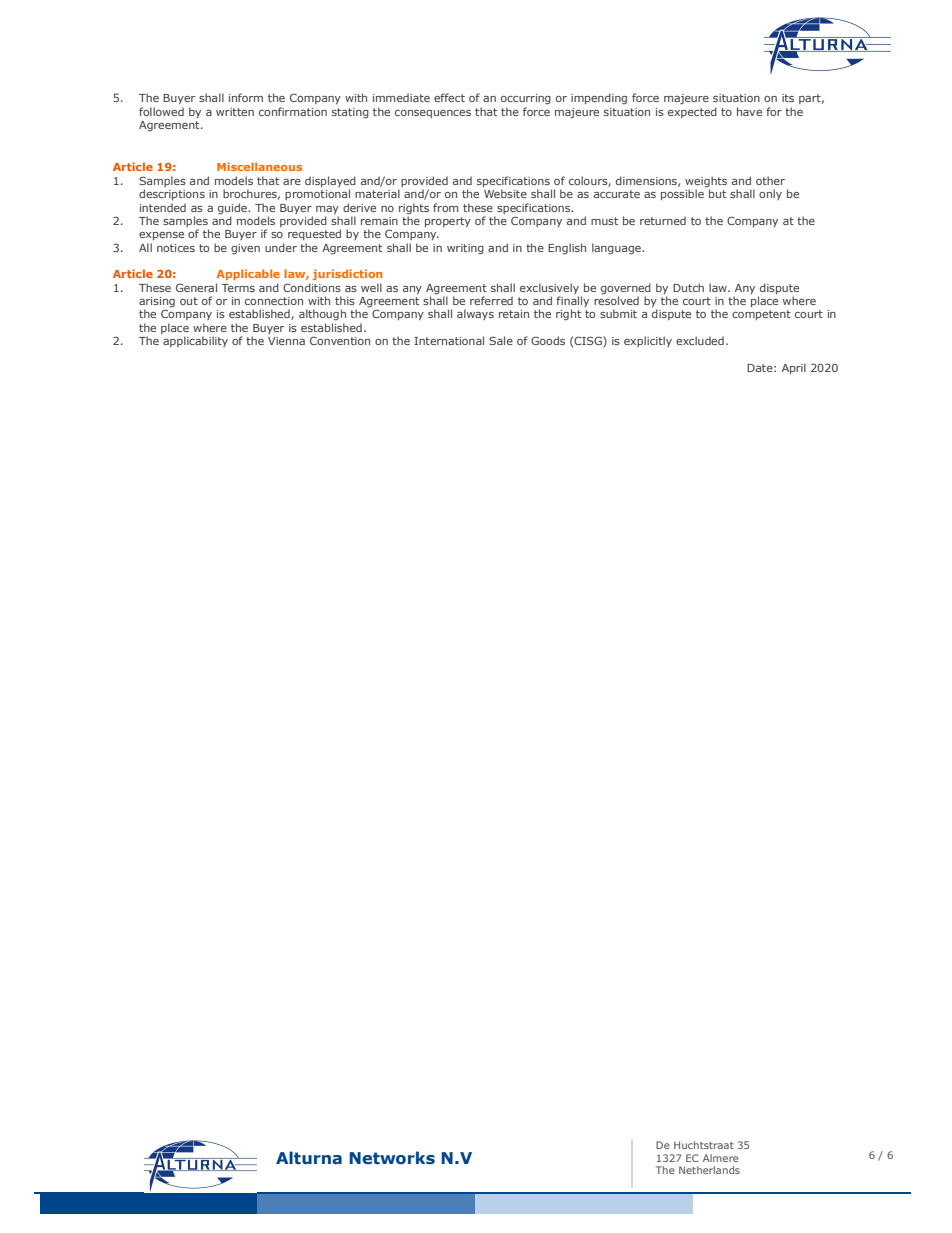 This screenshot has height=1233, width=952. Describe the element at coordinates (709, 1170) in the screenshot. I see `Netherlands` at that location.
